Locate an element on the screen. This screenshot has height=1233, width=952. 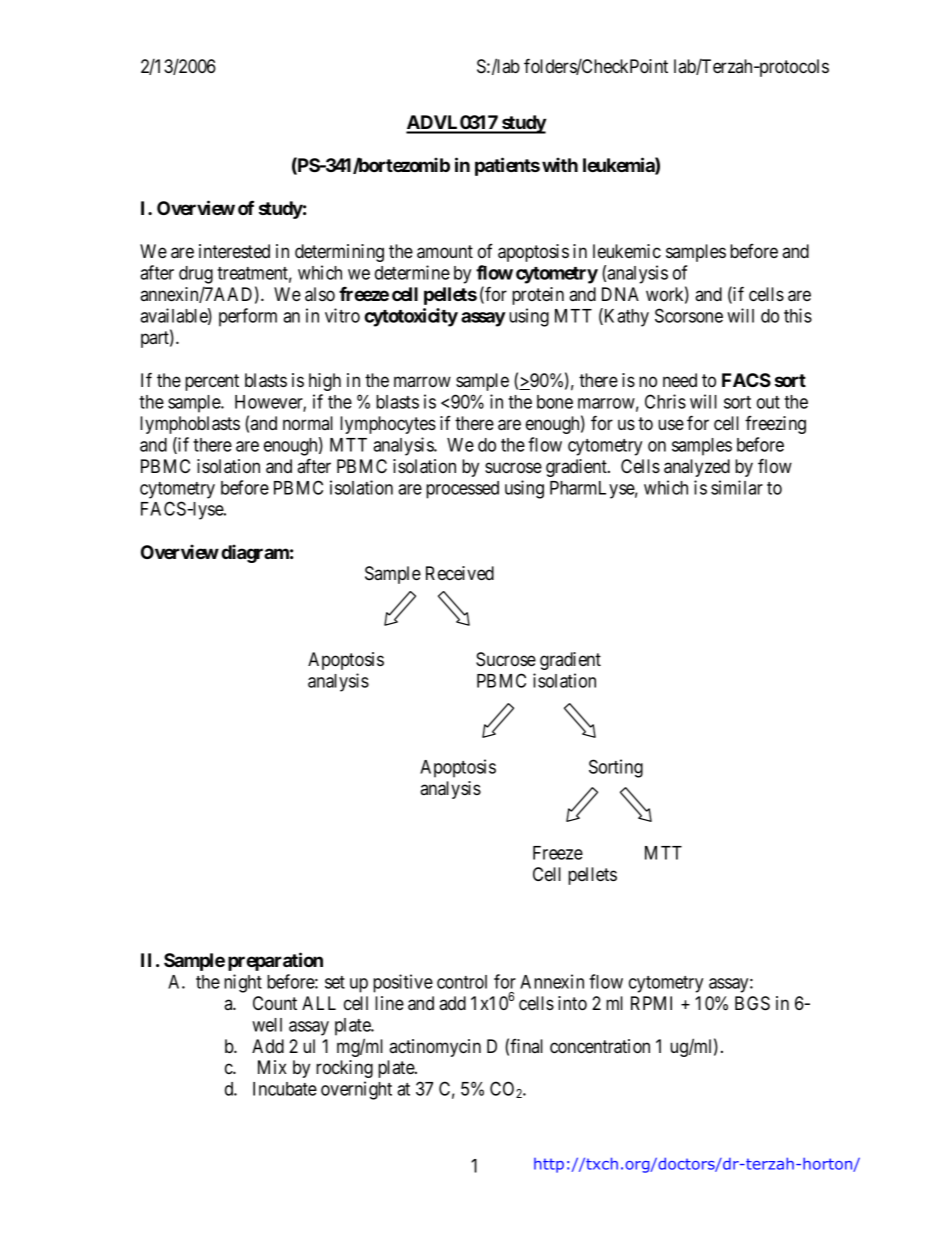
control is located at coordinates (462, 982).
